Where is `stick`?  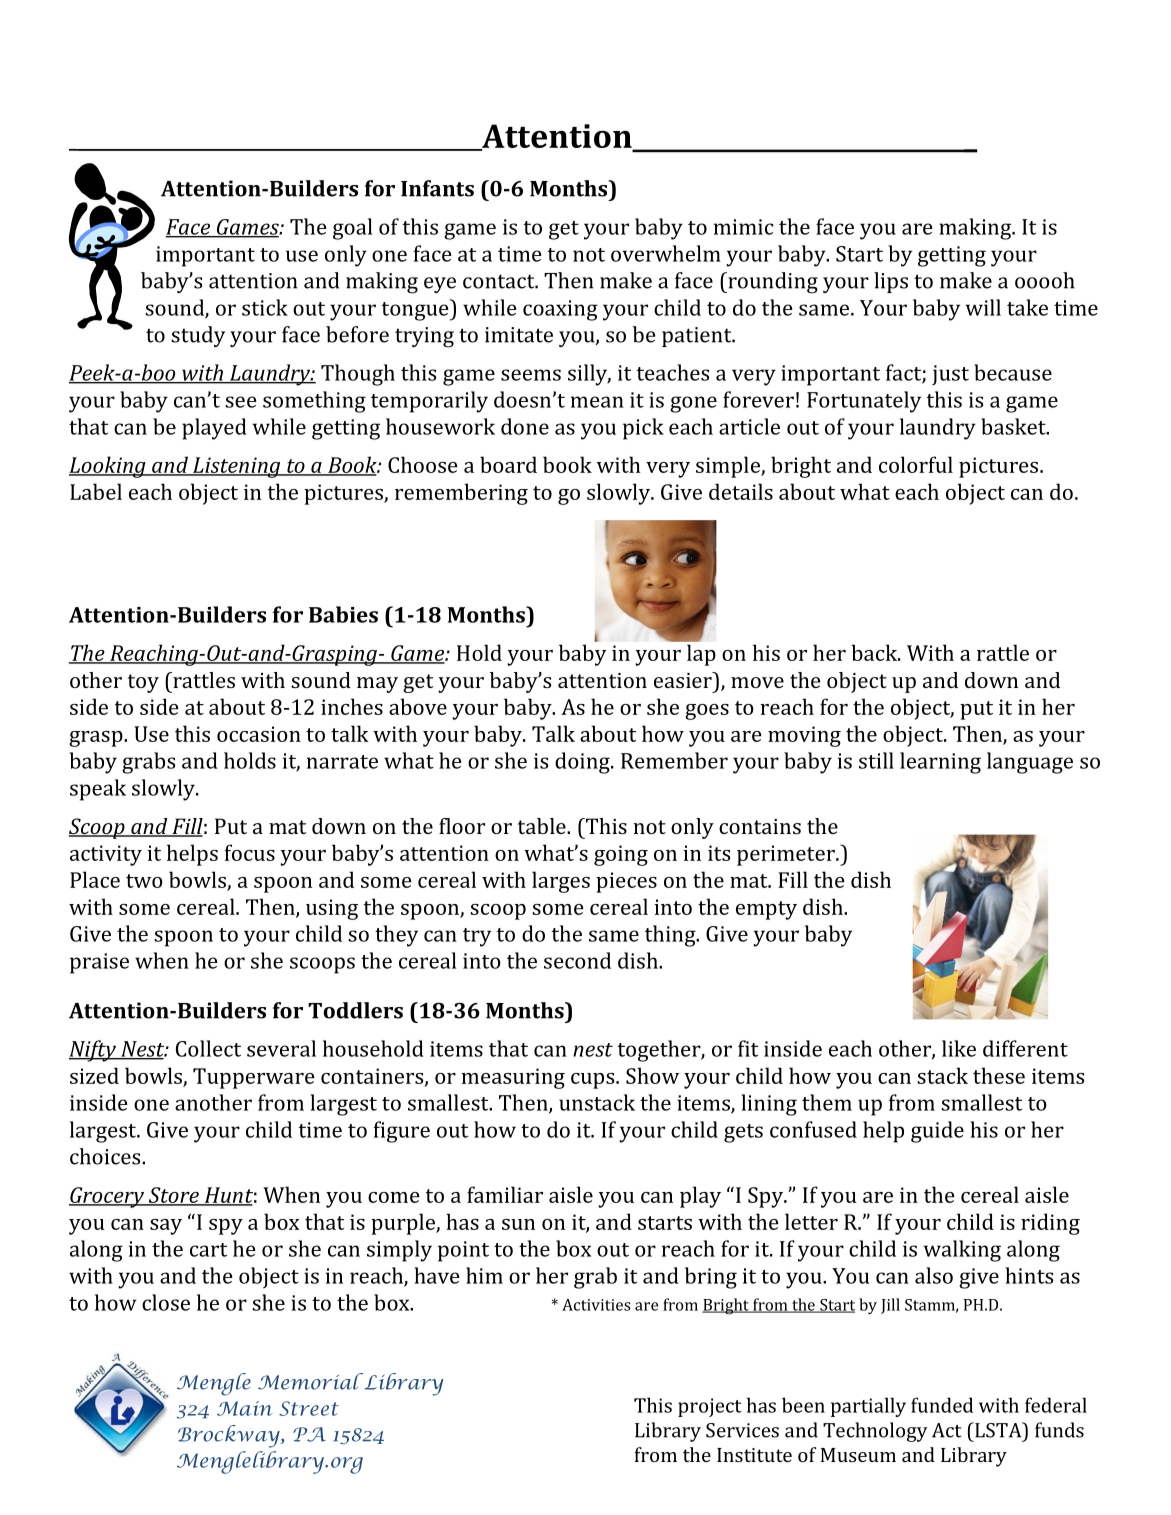
stick is located at coordinates (265, 307).
